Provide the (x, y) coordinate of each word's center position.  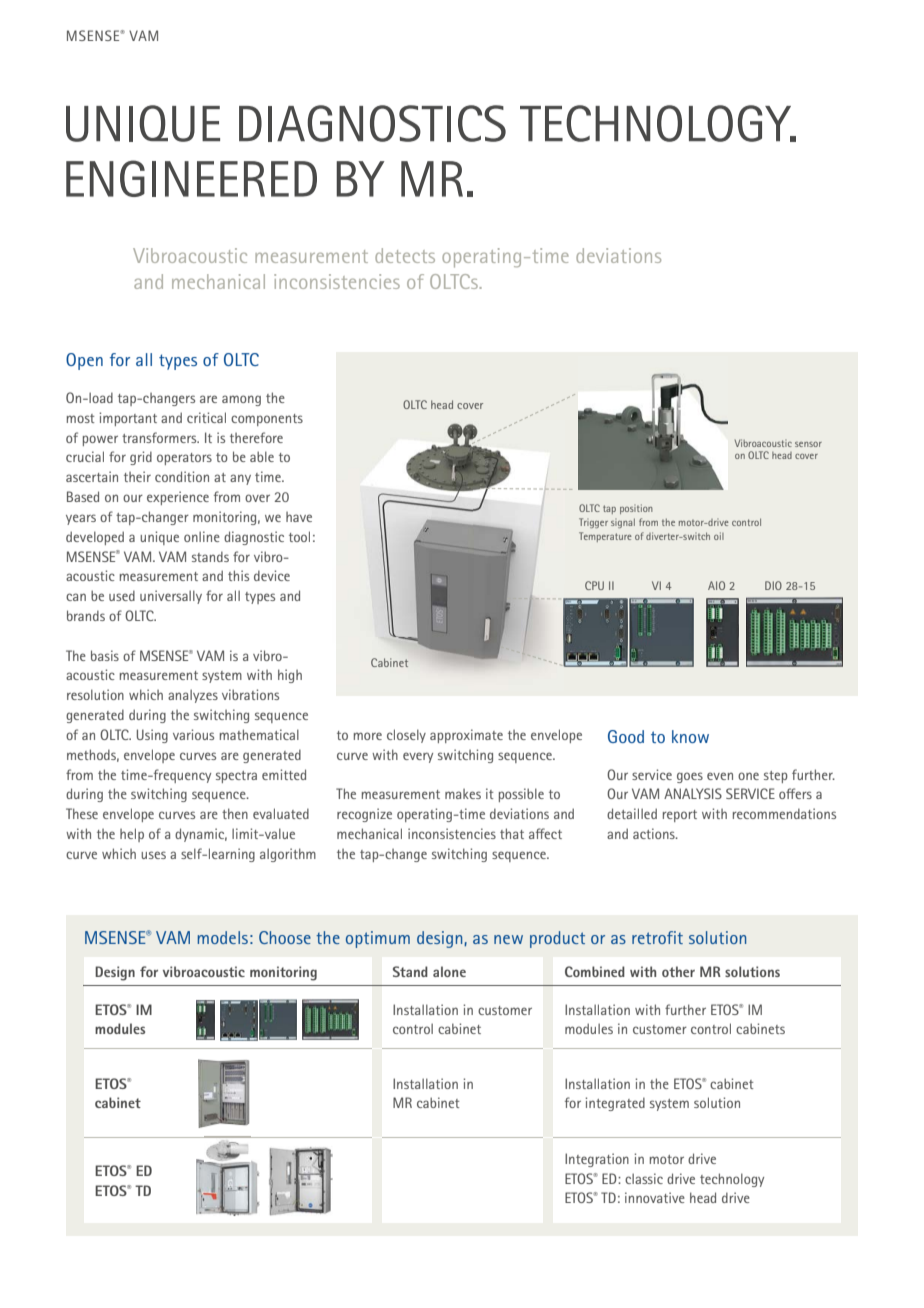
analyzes (193, 696)
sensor (808, 444)
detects (405, 255)
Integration (597, 1160)
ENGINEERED (191, 178)
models (223, 937)
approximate (466, 736)
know (690, 736)
